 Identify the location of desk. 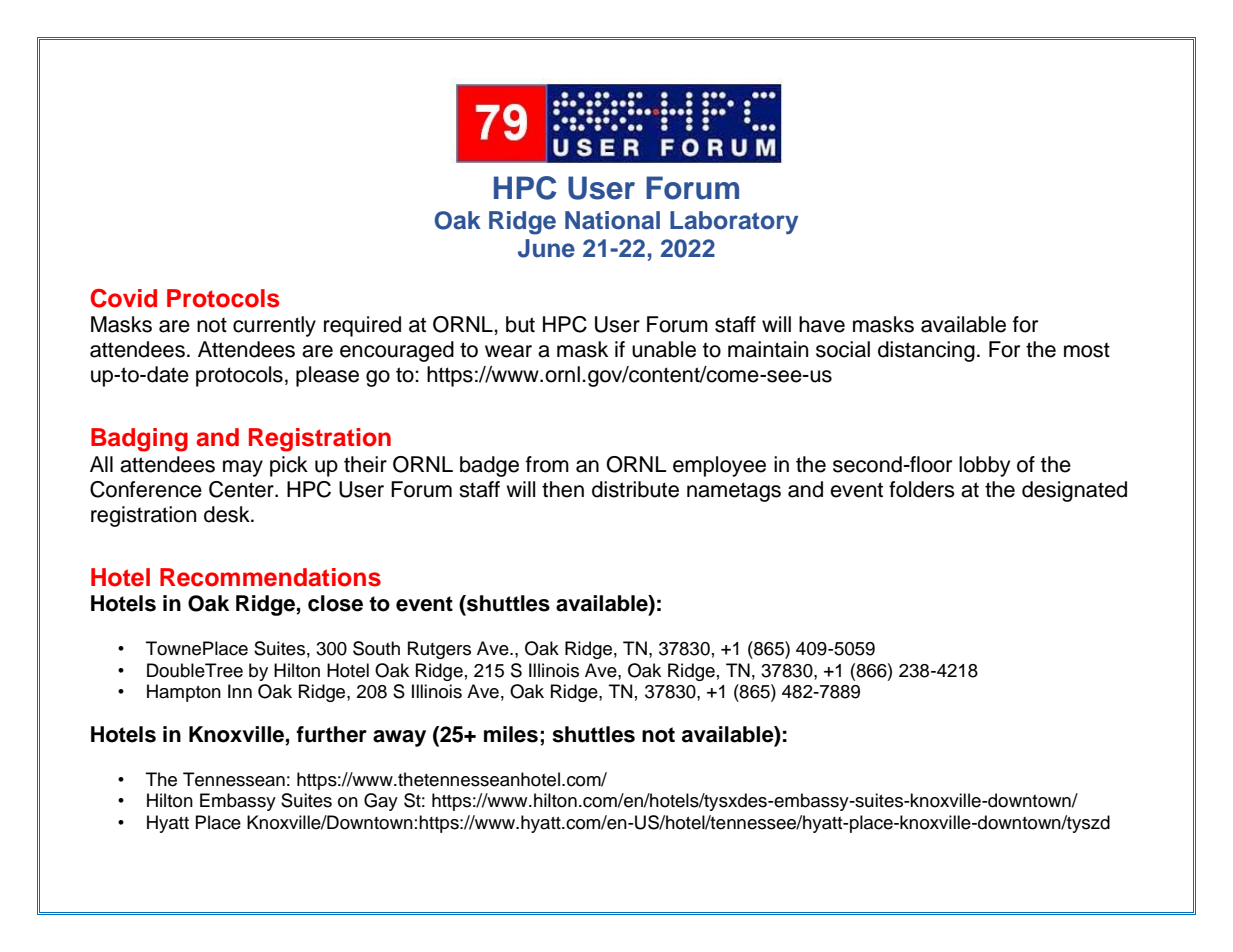
(228, 514).
